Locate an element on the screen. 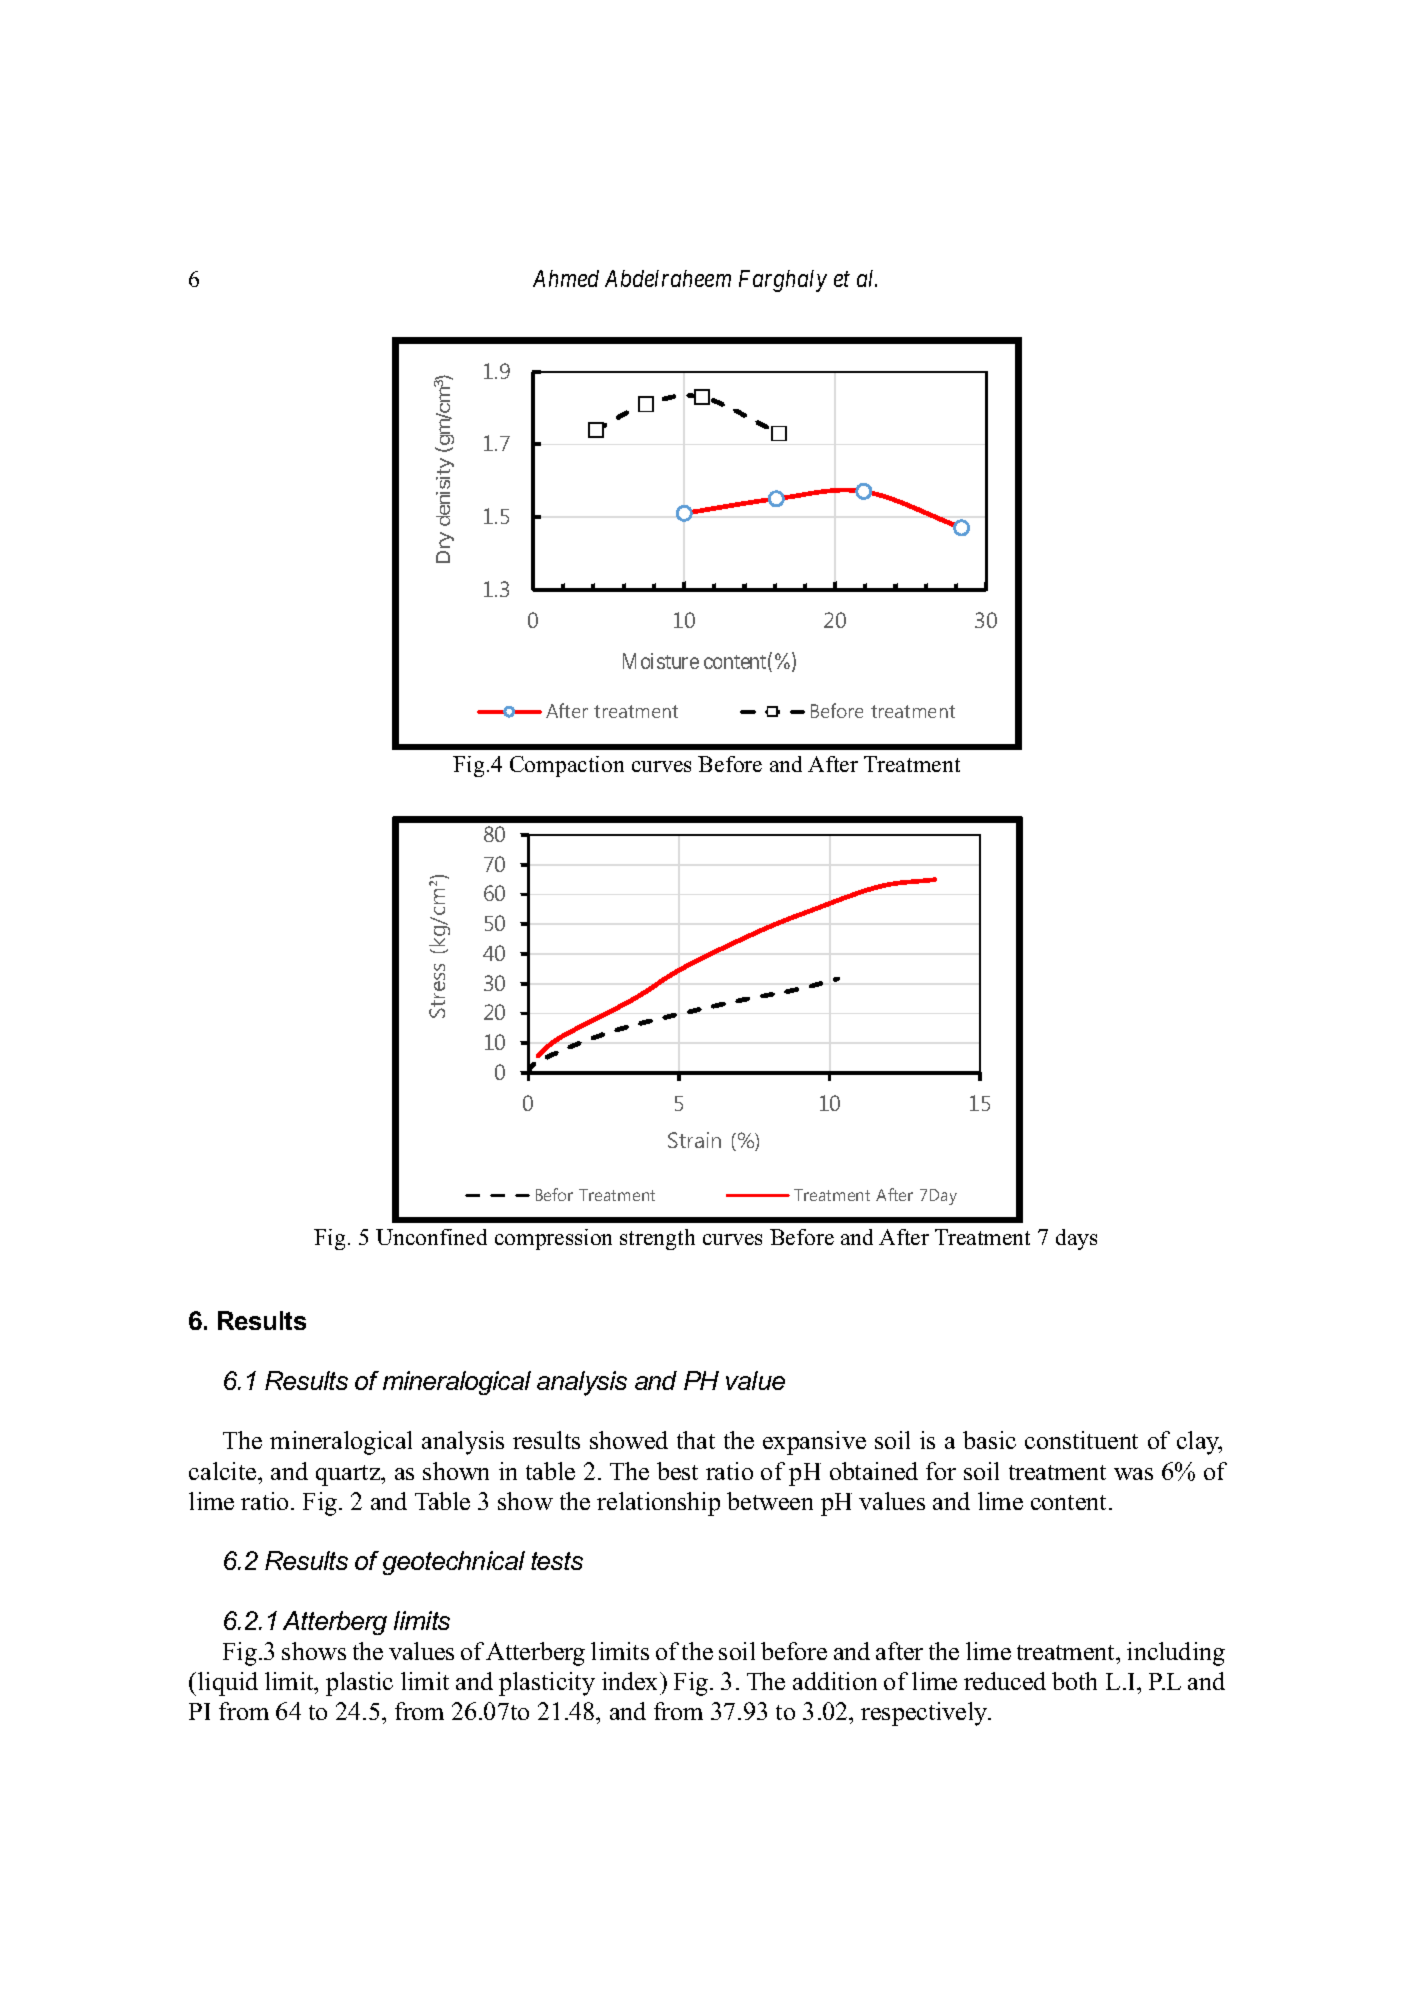  Moisture is located at coordinates (661, 661).
